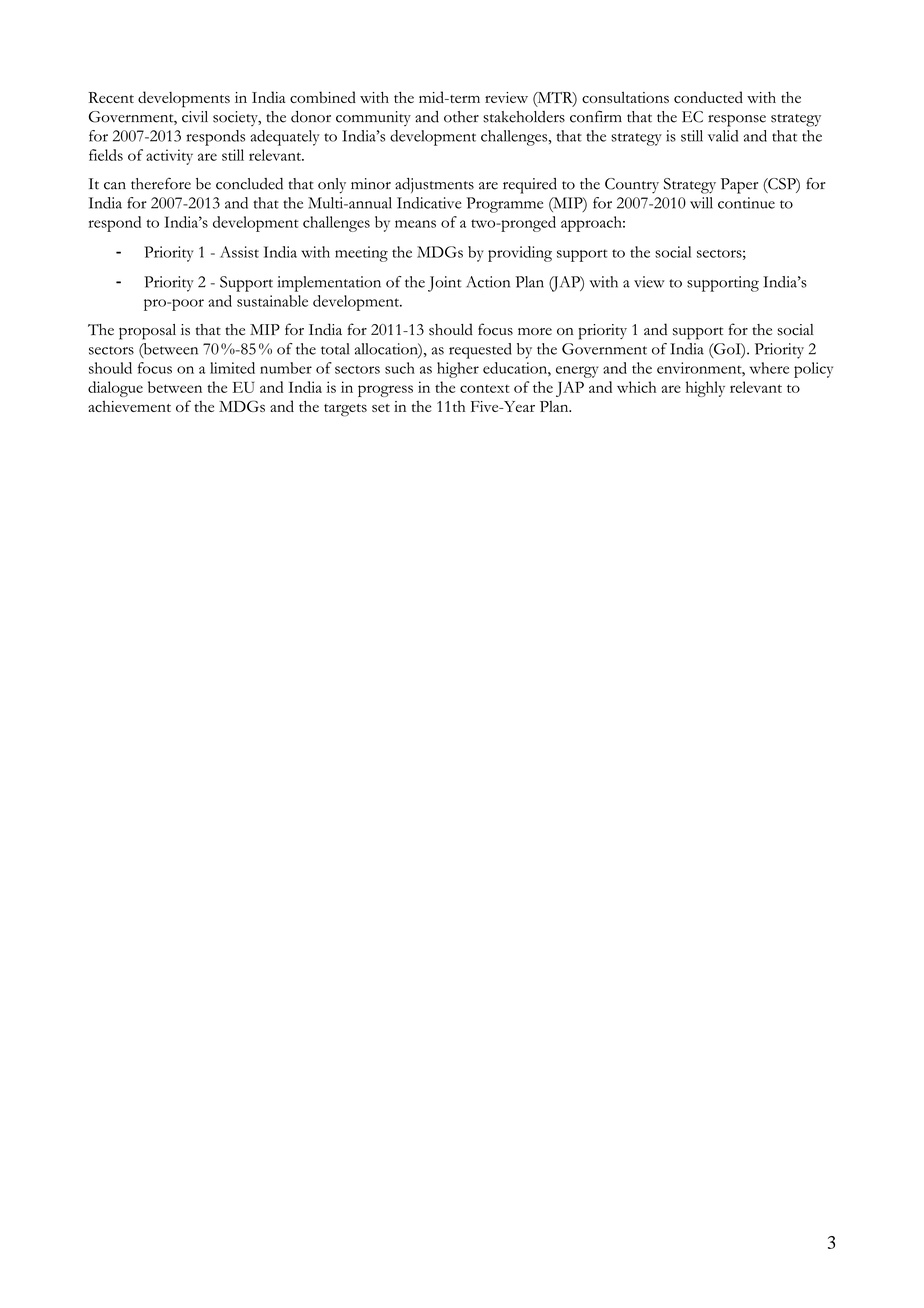 The image size is (924, 1308). Describe the element at coordinates (705, 389) in the page. I see `highly` at that location.
